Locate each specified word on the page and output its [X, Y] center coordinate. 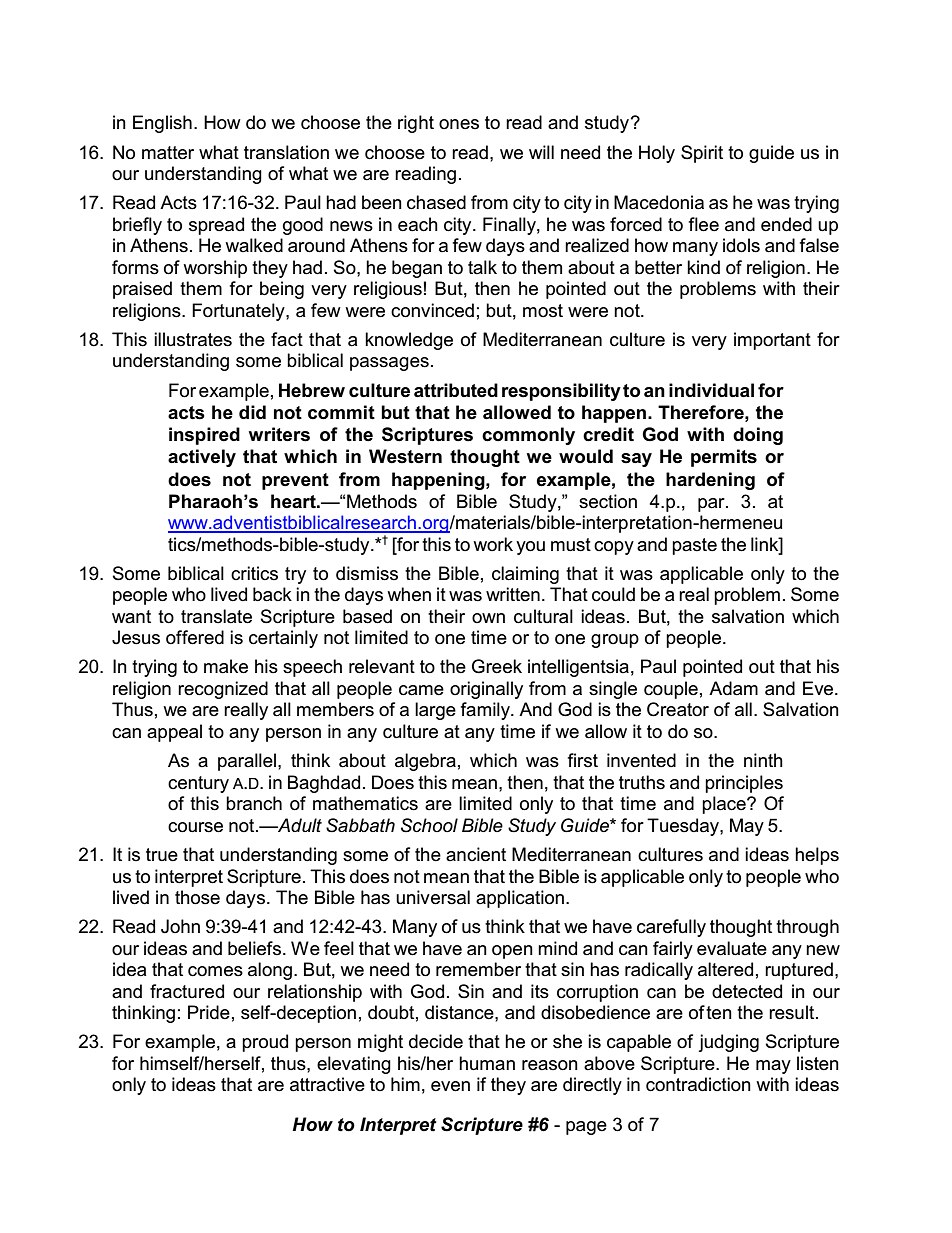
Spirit [702, 154]
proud [265, 1043]
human [487, 1063]
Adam [733, 688]
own [488, 618]
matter [168, 153]
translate [216, 616]
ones [459, 124]
